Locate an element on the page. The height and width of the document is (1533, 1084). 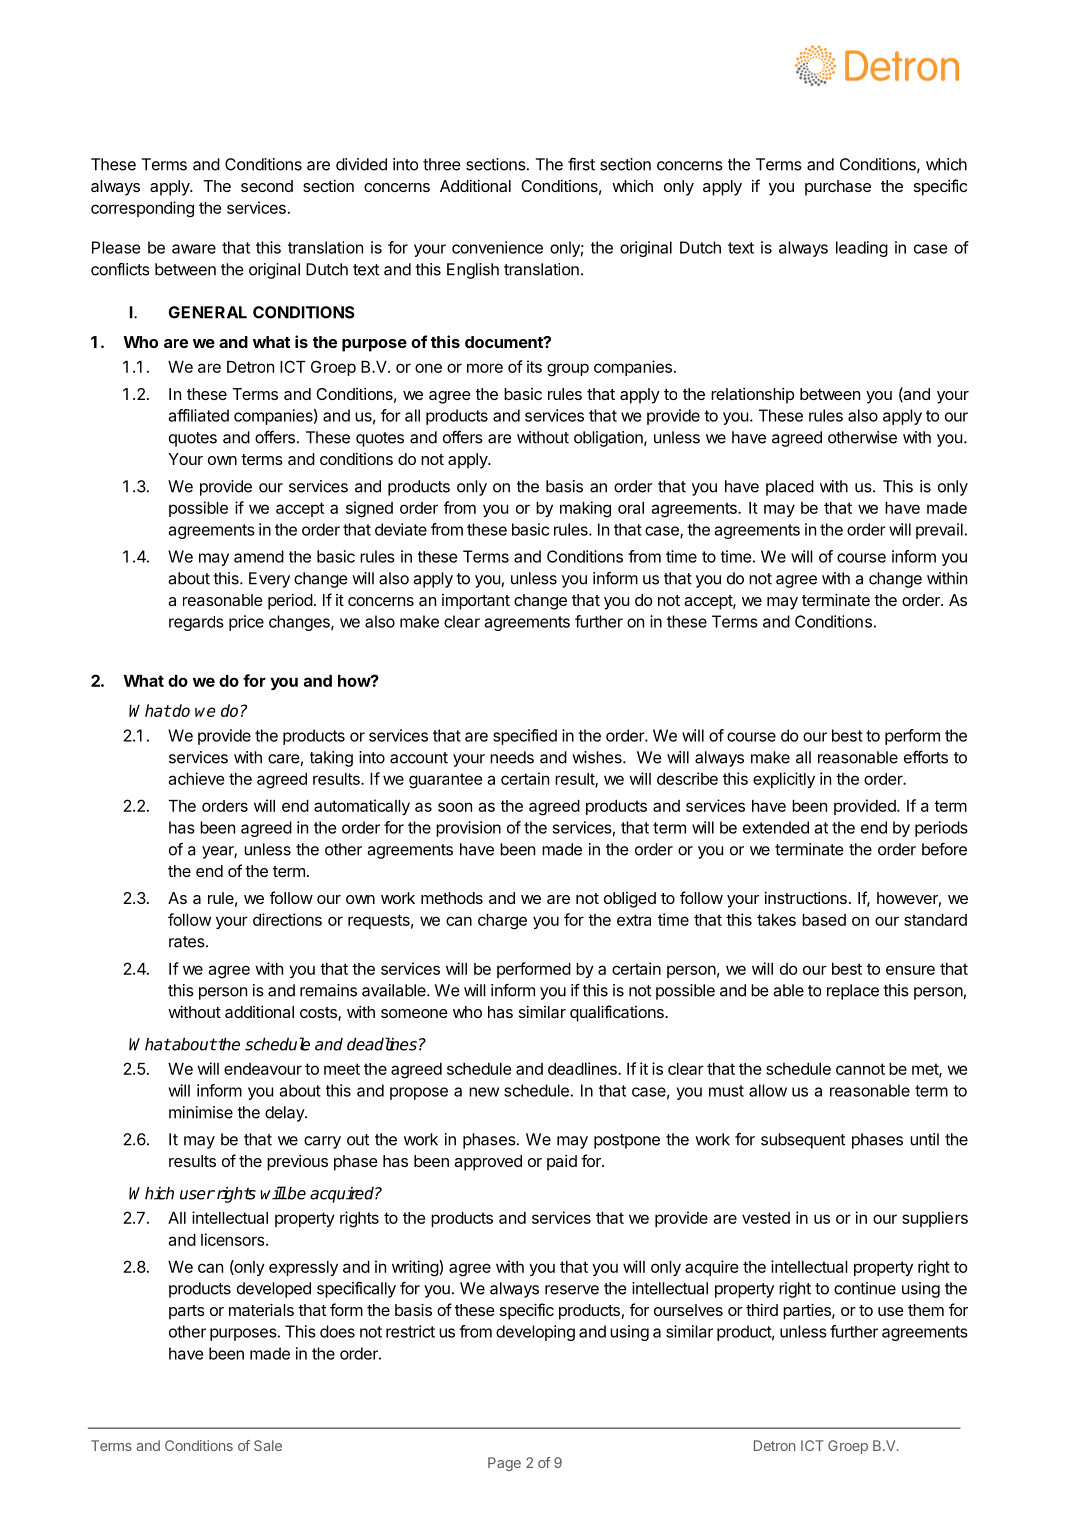
regards is located at coordinates (196, 623).
